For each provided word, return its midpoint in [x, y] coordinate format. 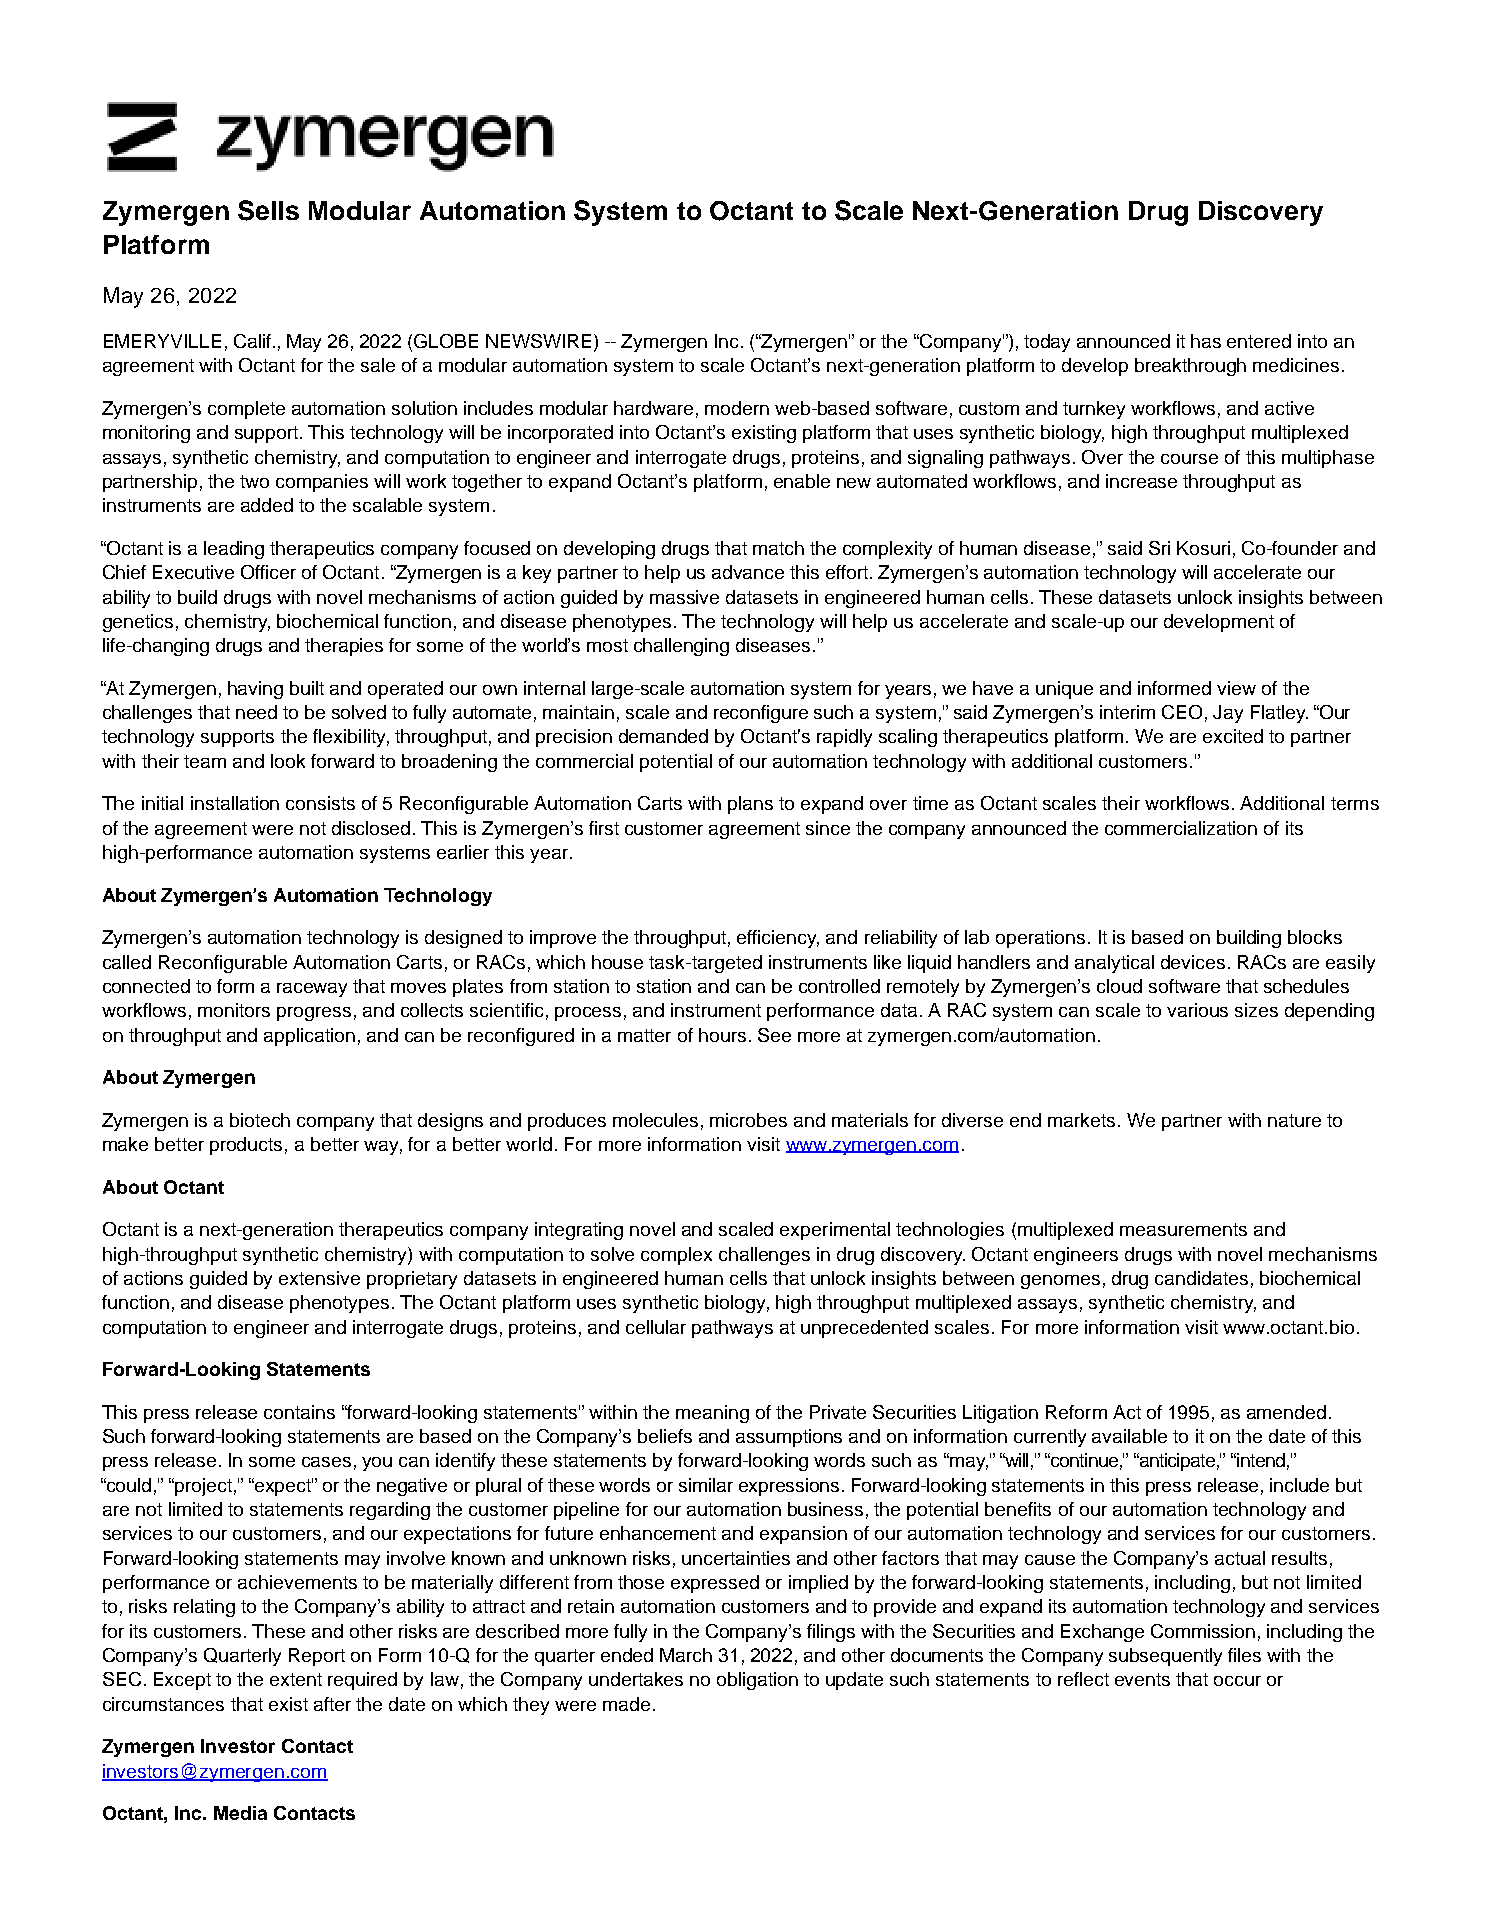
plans [750, 805]
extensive [319, 1278]
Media [240, 1813]
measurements [1183, 1229]
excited [1233, 736]
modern [737, 408]
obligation [757, 1681]
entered [1259, 341]
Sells [268, 210]
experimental [835, 1231]
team [205, 761]
